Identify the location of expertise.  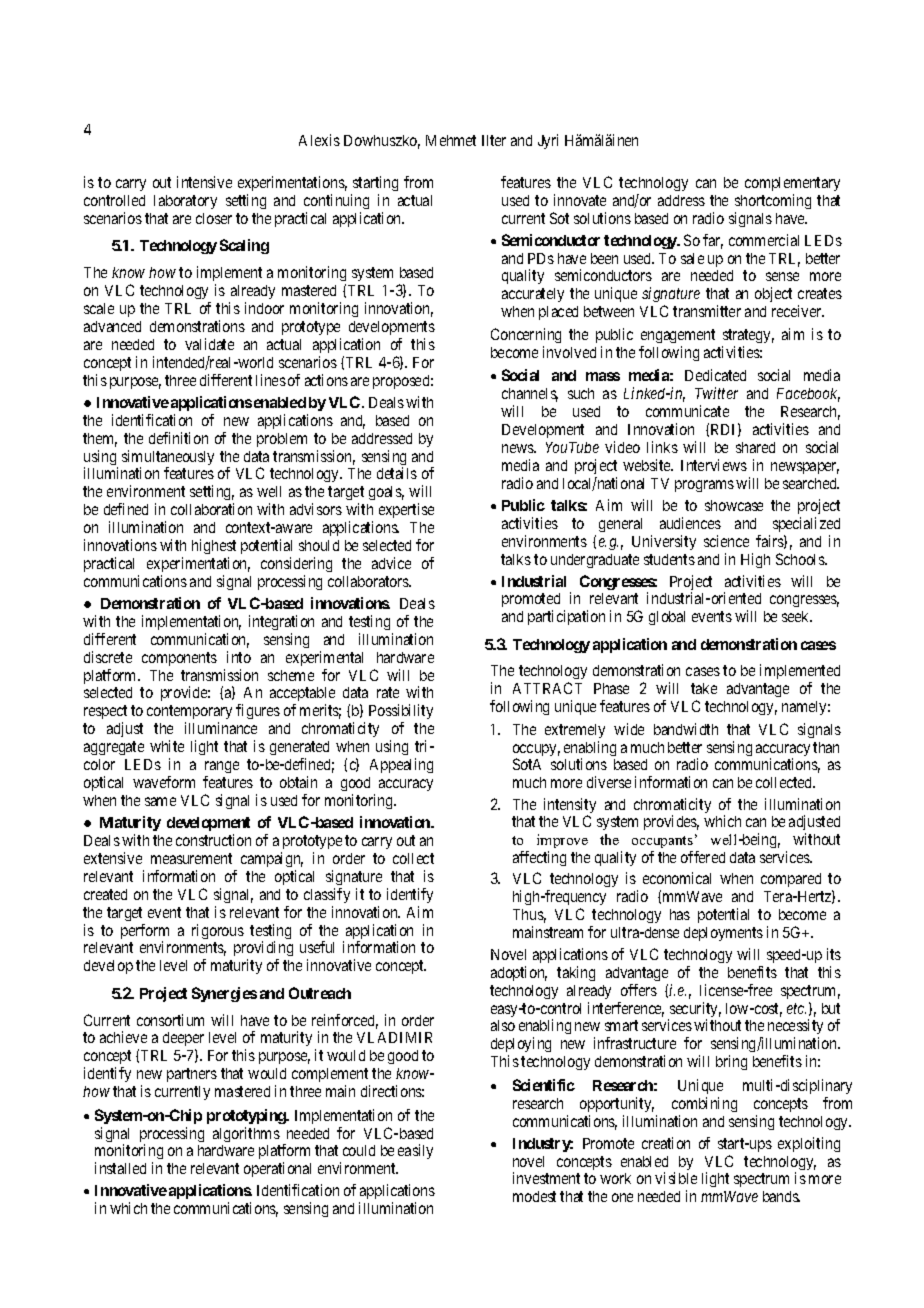
(406, 510).
